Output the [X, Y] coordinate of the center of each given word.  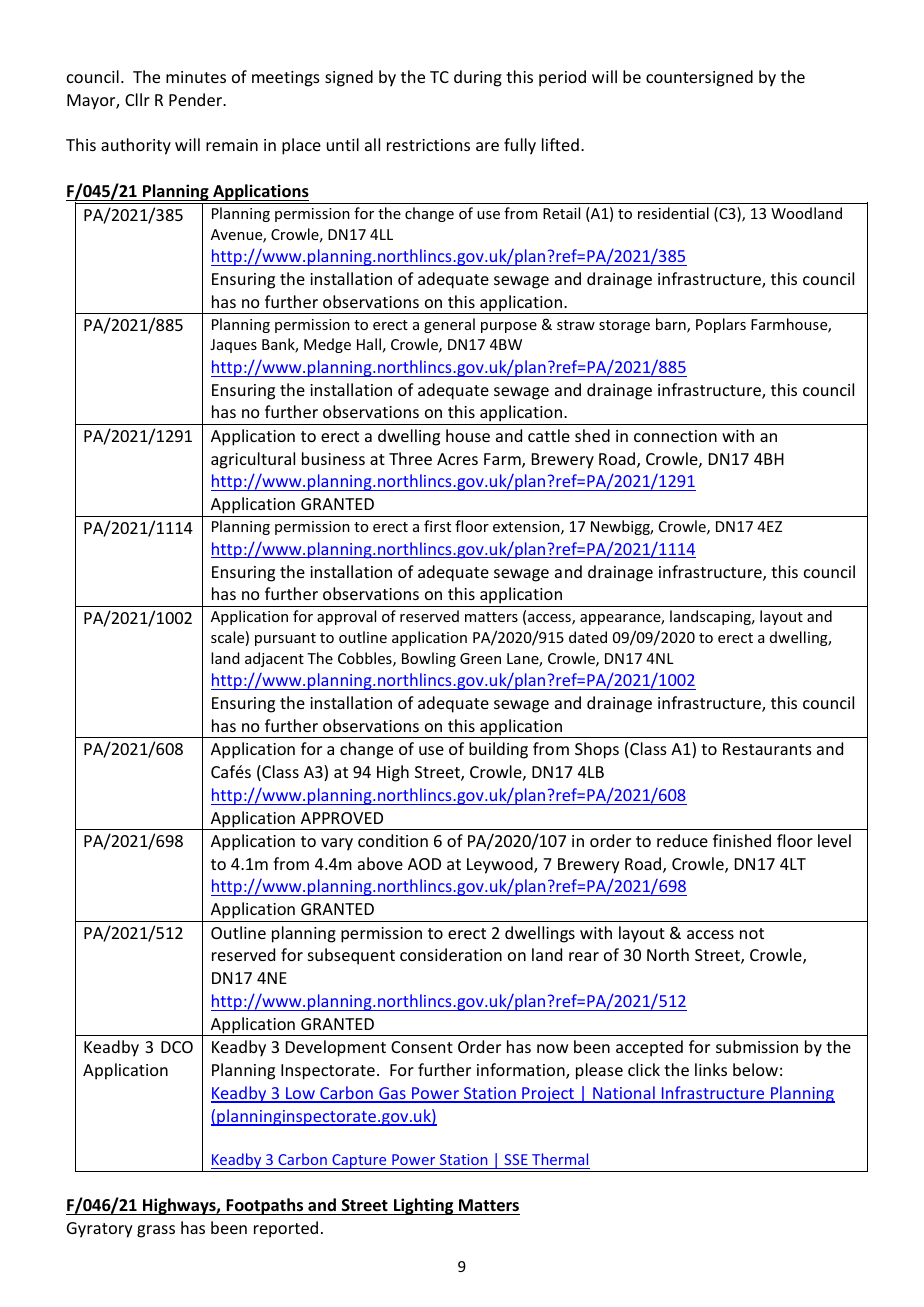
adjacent [274, 659]
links [711, 1069]
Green [480, 658]
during [478, 78]
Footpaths [265, 1206]
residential [673, 213]
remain [232, 145]
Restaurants [767, 749]
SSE [516, 1161]
